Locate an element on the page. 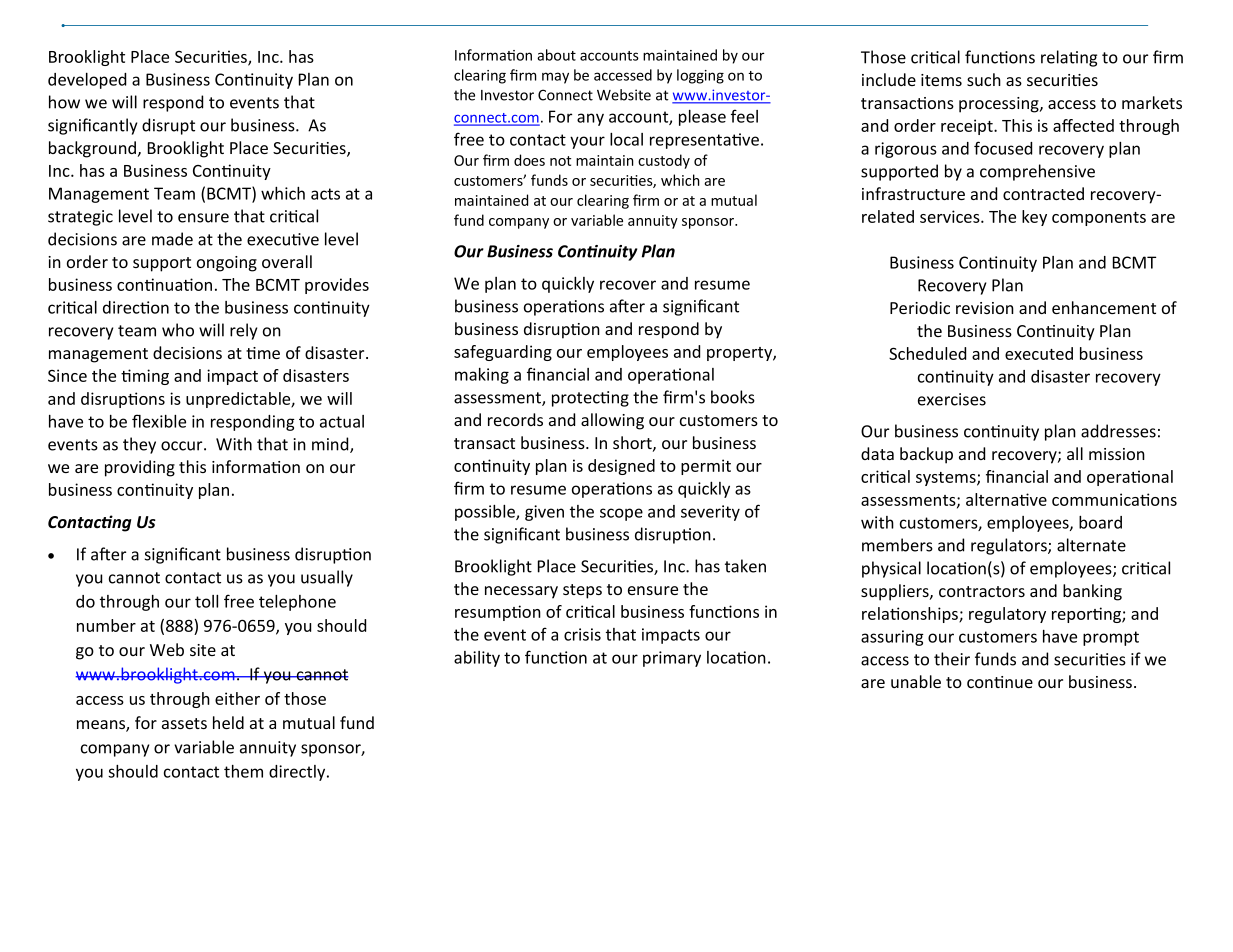  safeguarding is located at coordinates (503, 353).
